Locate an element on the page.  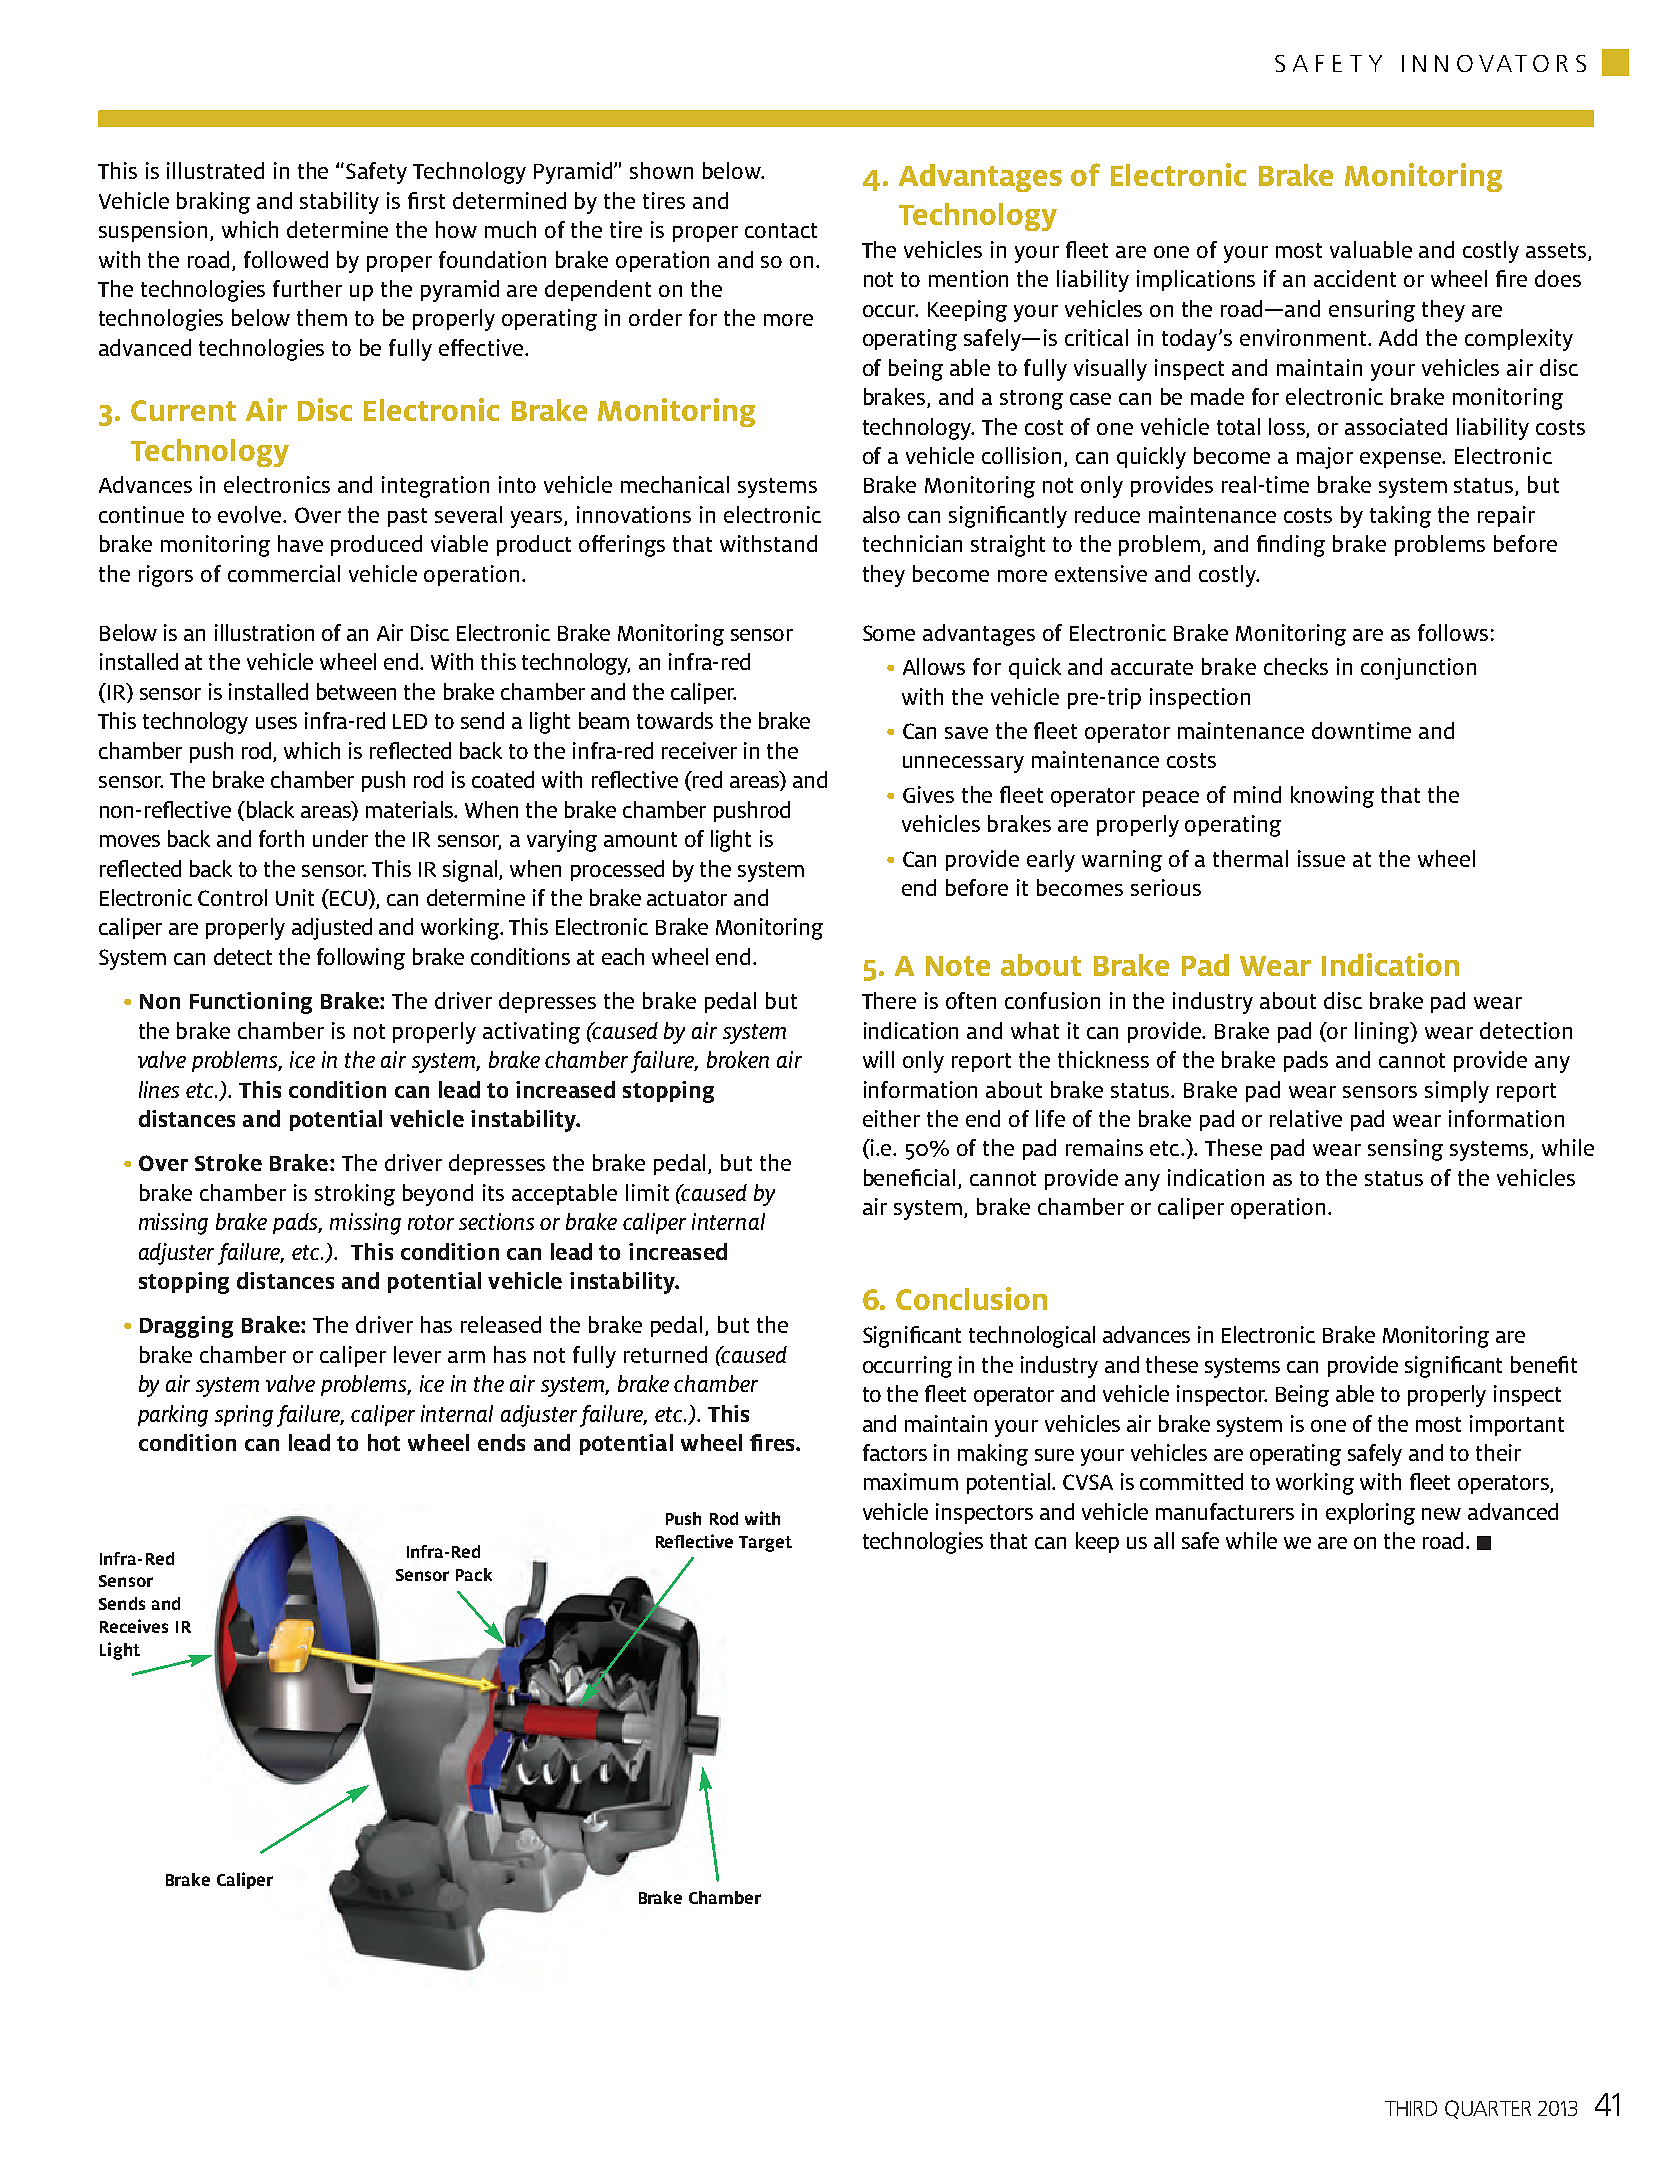
followed is located at coordinates (286, 259).
